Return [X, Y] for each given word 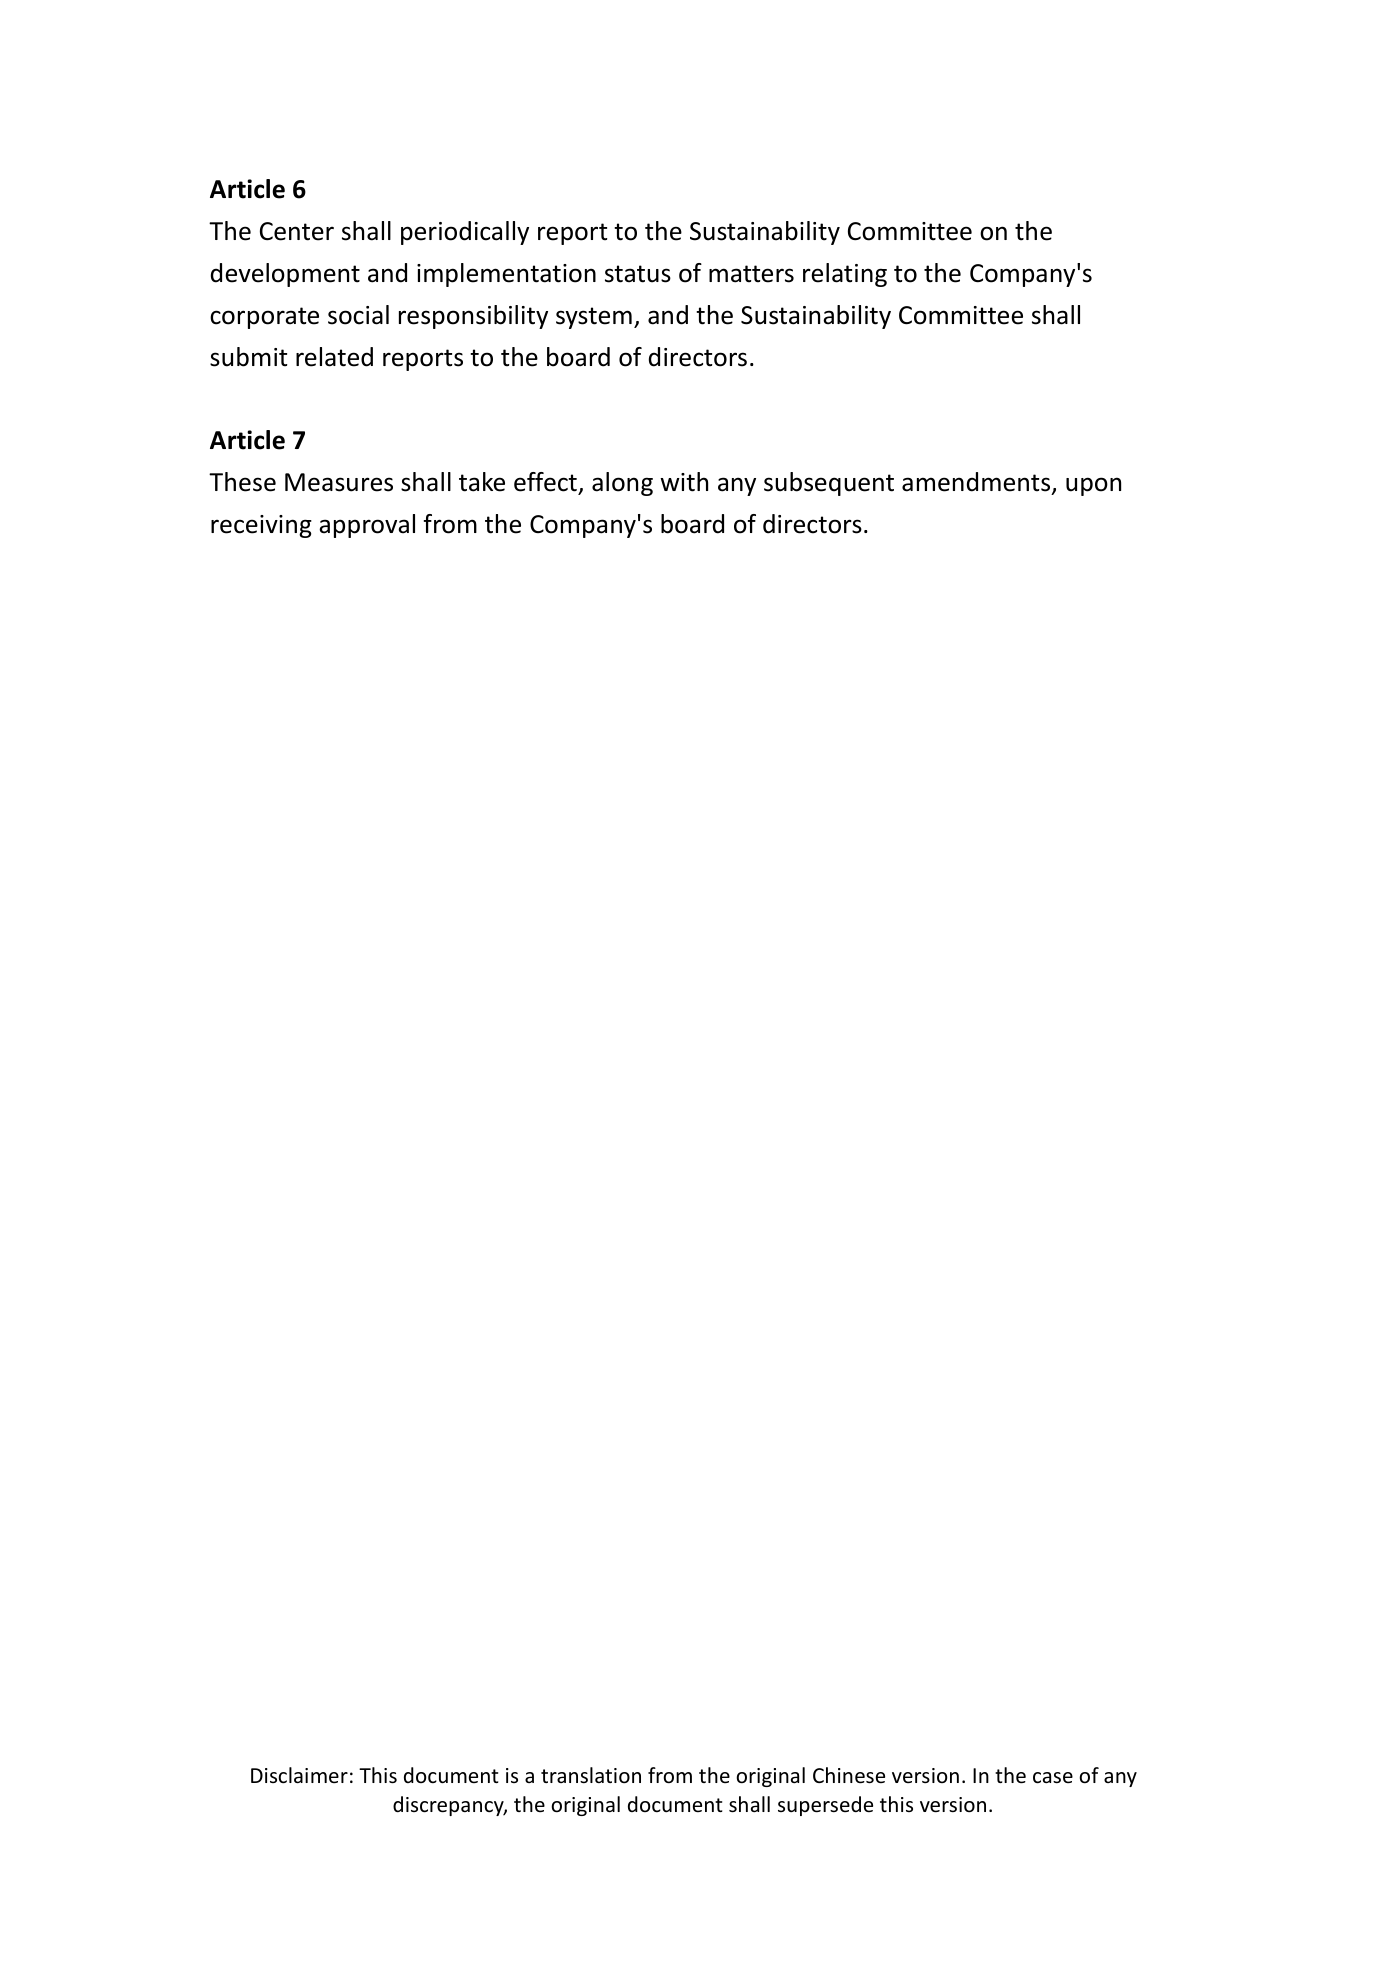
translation [591, 1775]
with [684, 482]
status [638, 274]
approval [367, 526]
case [1053, 1778]
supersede [825, 1806]
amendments [977, 483]
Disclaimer [299, 1775]
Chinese [849, 1775]
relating [845, 275]
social [358, 315]
